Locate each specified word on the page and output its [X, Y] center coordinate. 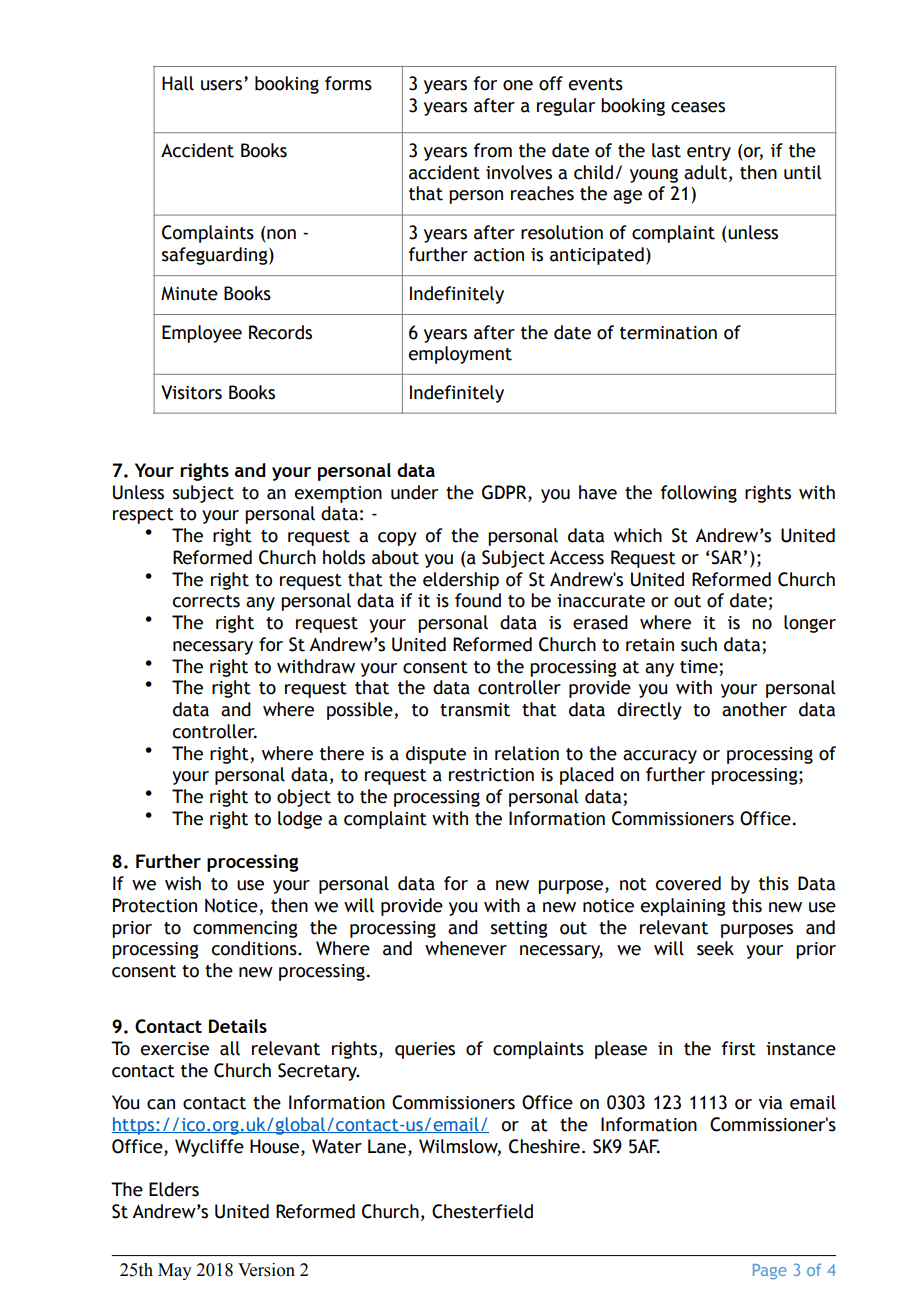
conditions [255, 948]
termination [668, 333]
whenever [466, 948]
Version [266, 1270]
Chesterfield [482, 1211]
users [223, 85]
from [493, 150]
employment [460, 355]
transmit [475, 710]
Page [770, 1272]
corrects [206, 601]
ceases [698, 107]
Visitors [191, 392]
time [700, 667]
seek [715, 948]
